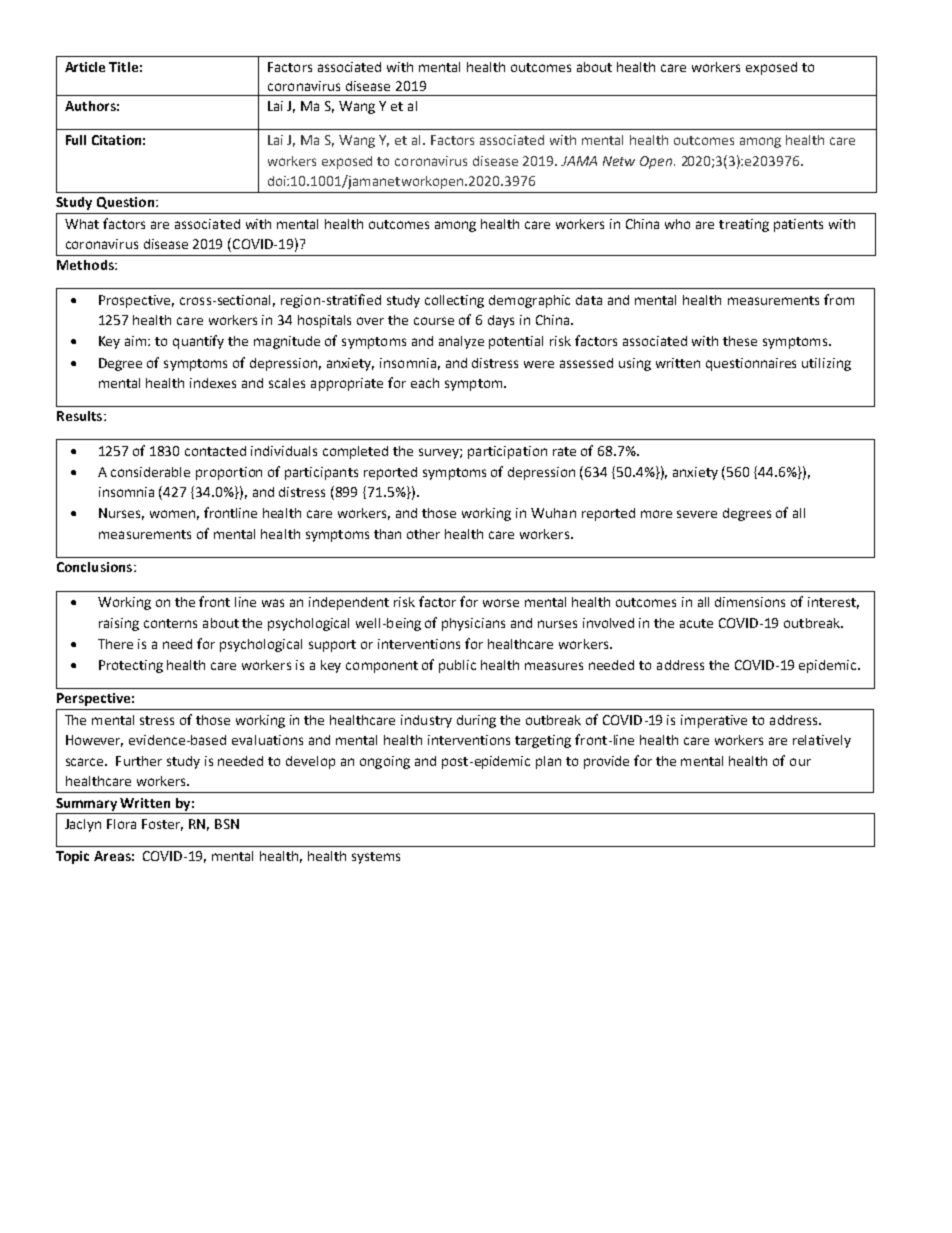 Image resolution: width=952 pixels, height=1233 pixels. I want to click on who, so click(677, 224).
